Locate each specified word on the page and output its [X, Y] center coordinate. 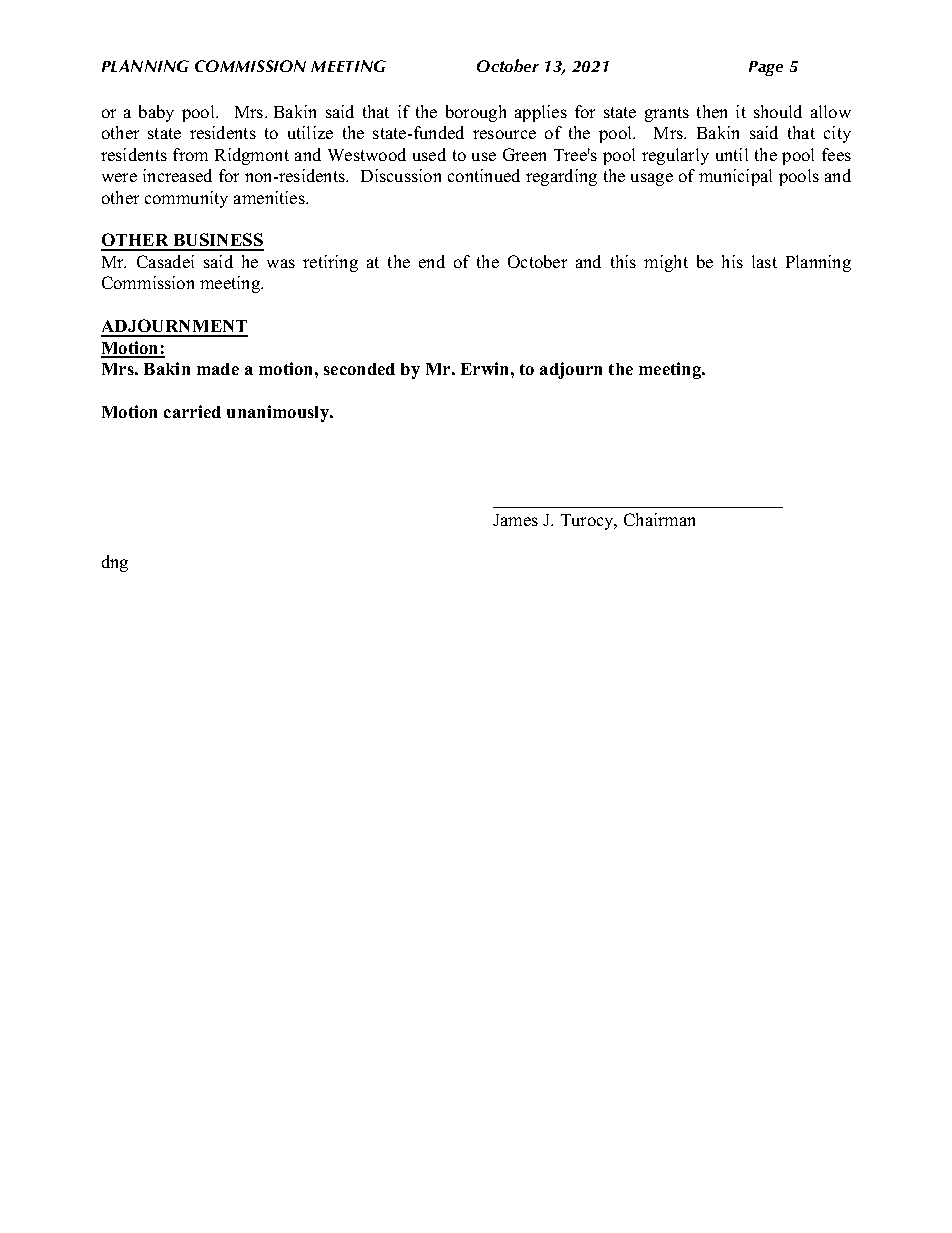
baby [156, 113]
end [432, 261]
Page [766, 68]
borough [476, 113]
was [281, 263]
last [764, 261]
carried [192, 411]
